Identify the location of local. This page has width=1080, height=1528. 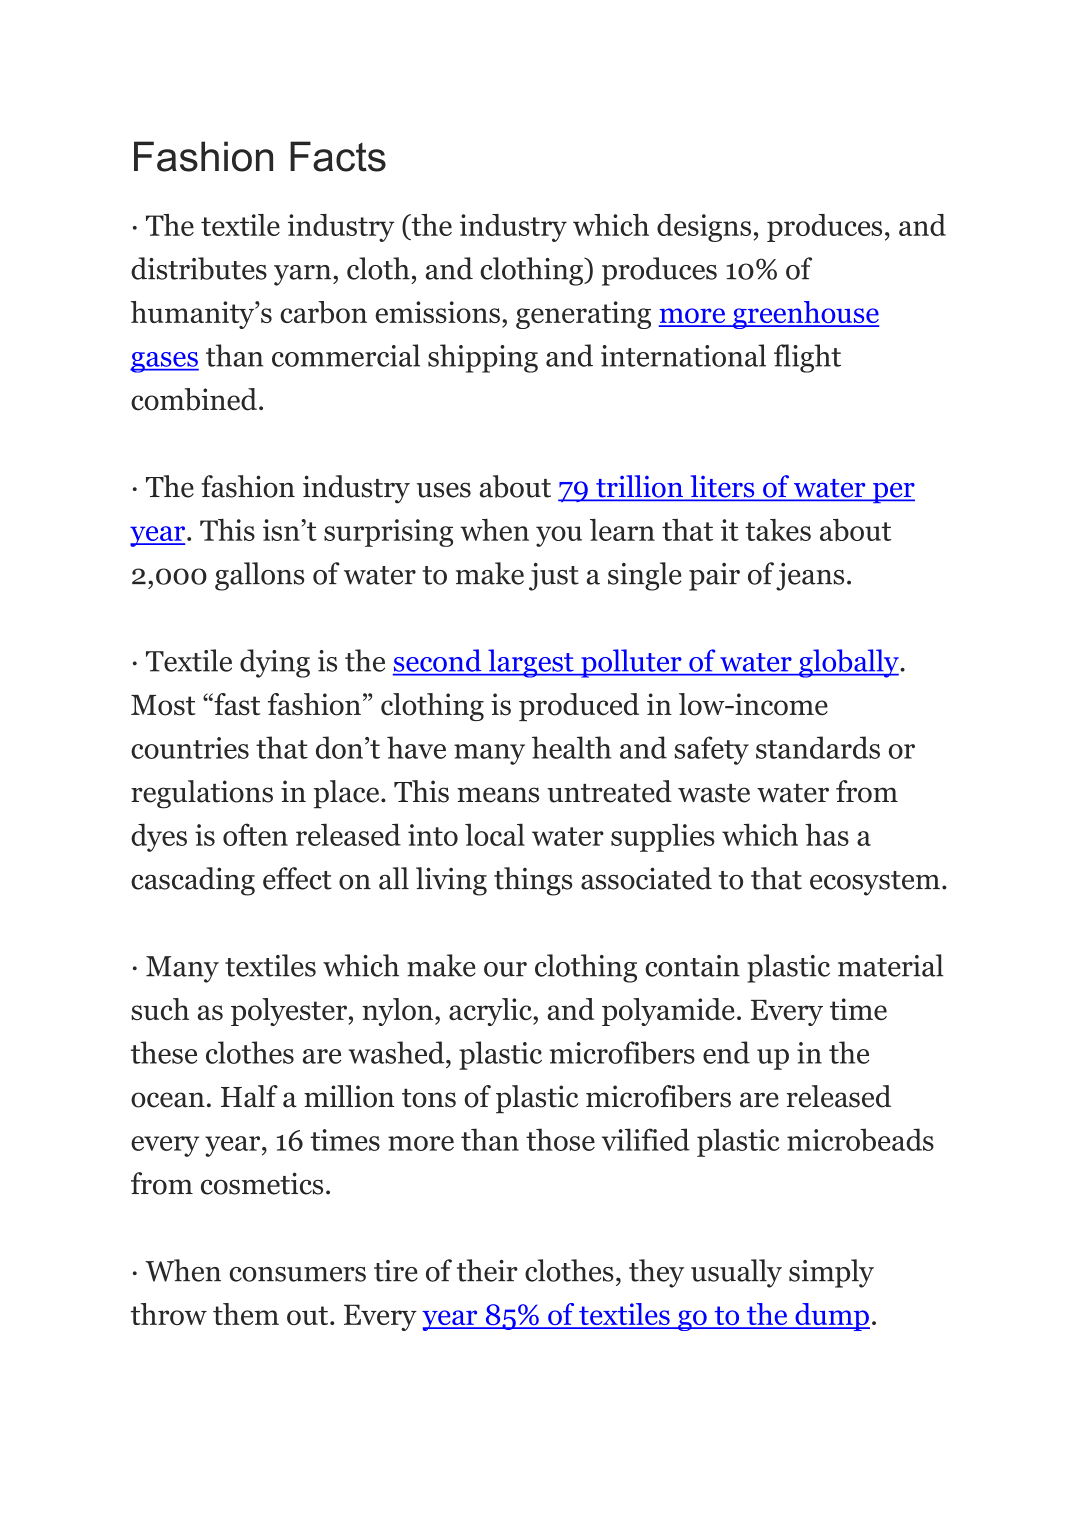
(495, 834).
